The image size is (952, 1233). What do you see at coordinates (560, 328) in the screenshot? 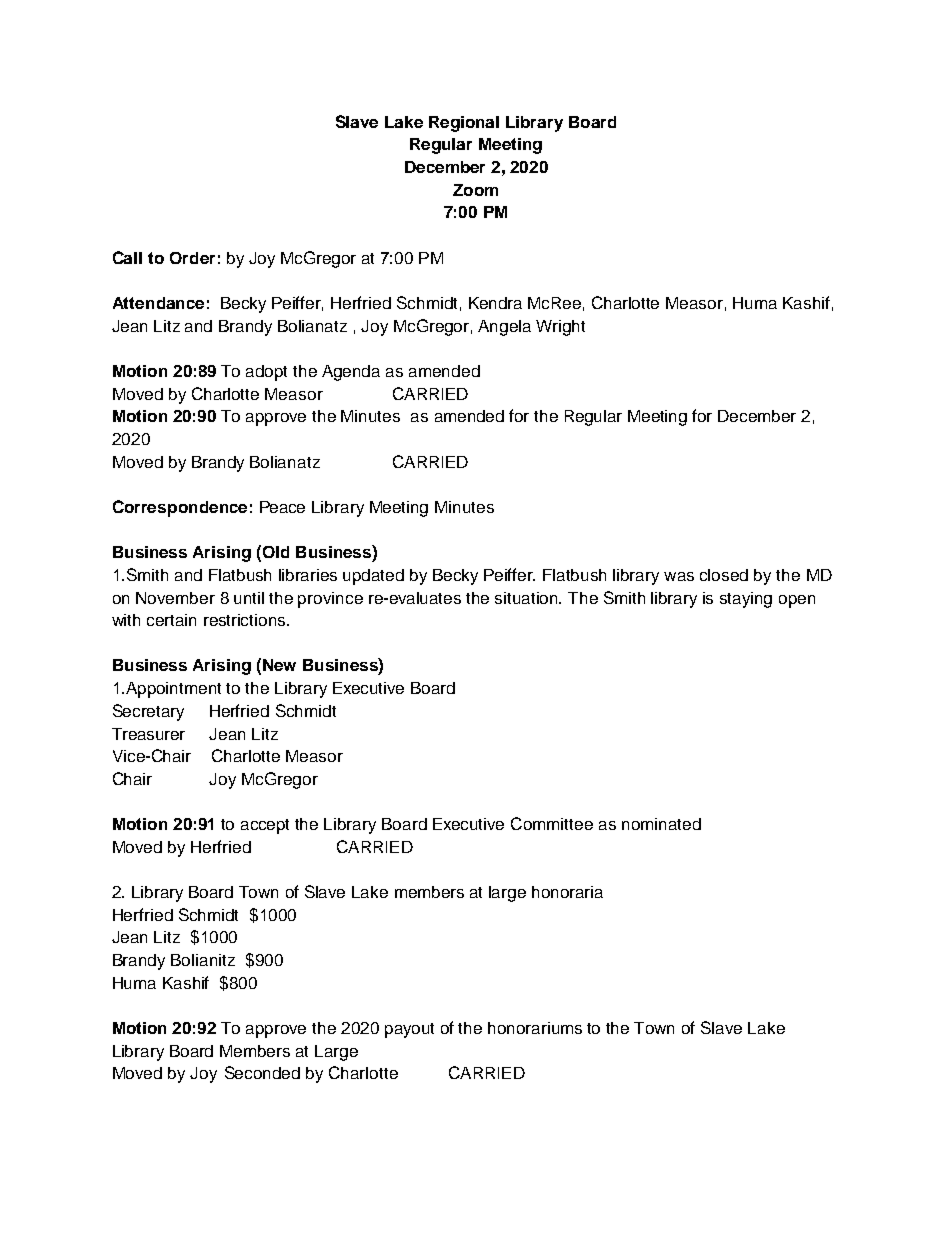
I see `Wright` at bounding box center [560, 328].
